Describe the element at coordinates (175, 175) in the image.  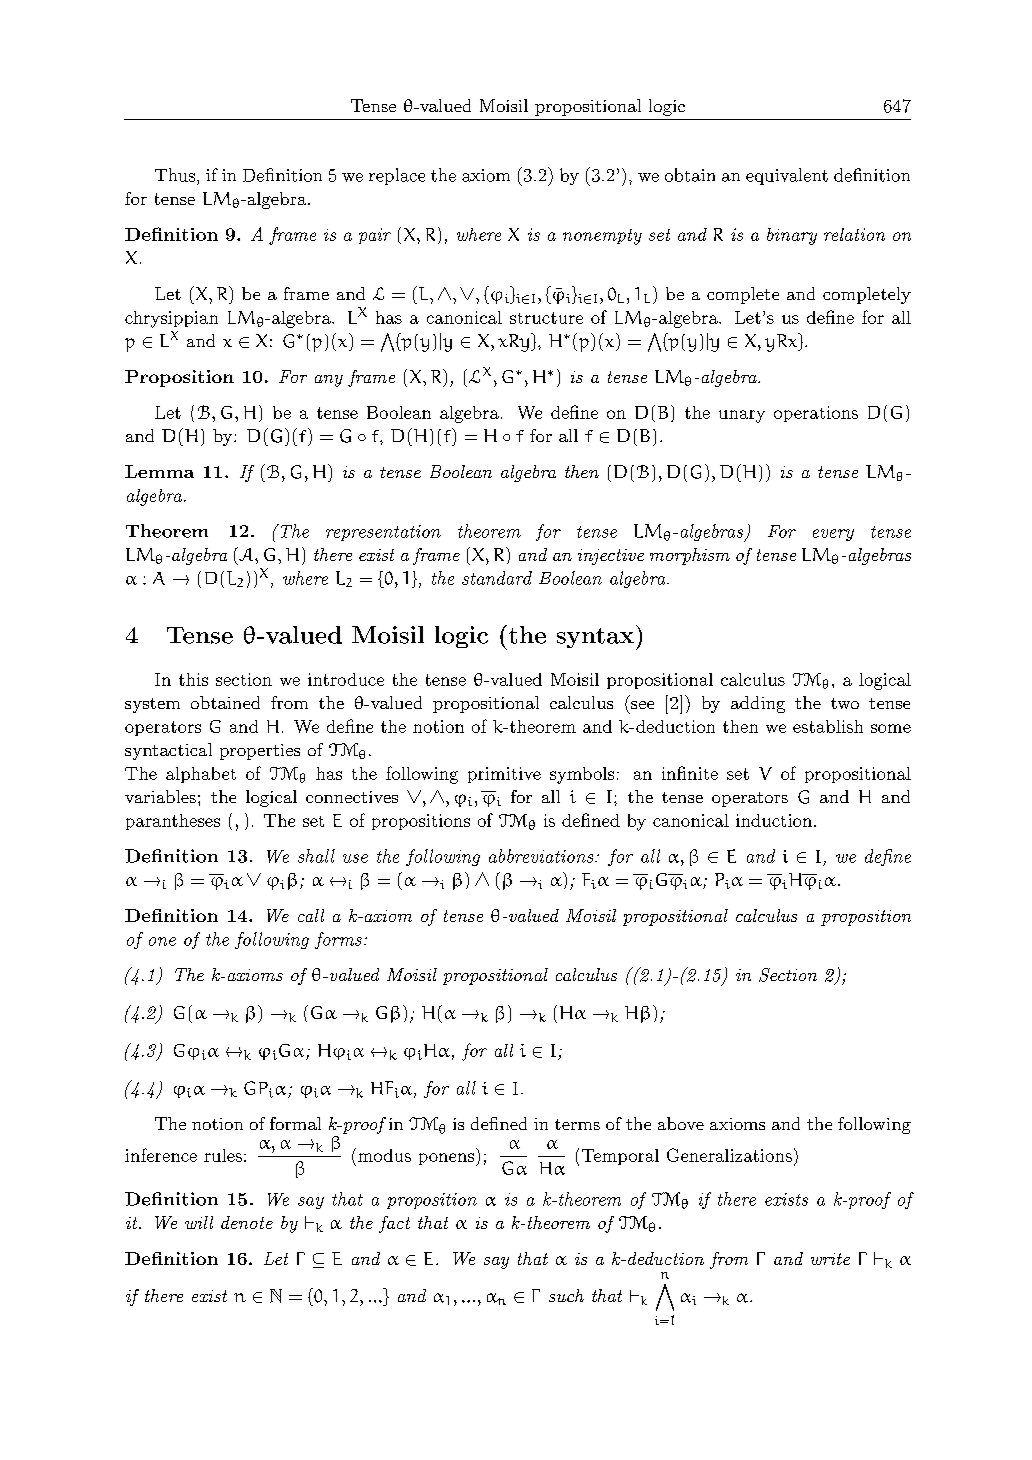
I see `Thus` at that location.
